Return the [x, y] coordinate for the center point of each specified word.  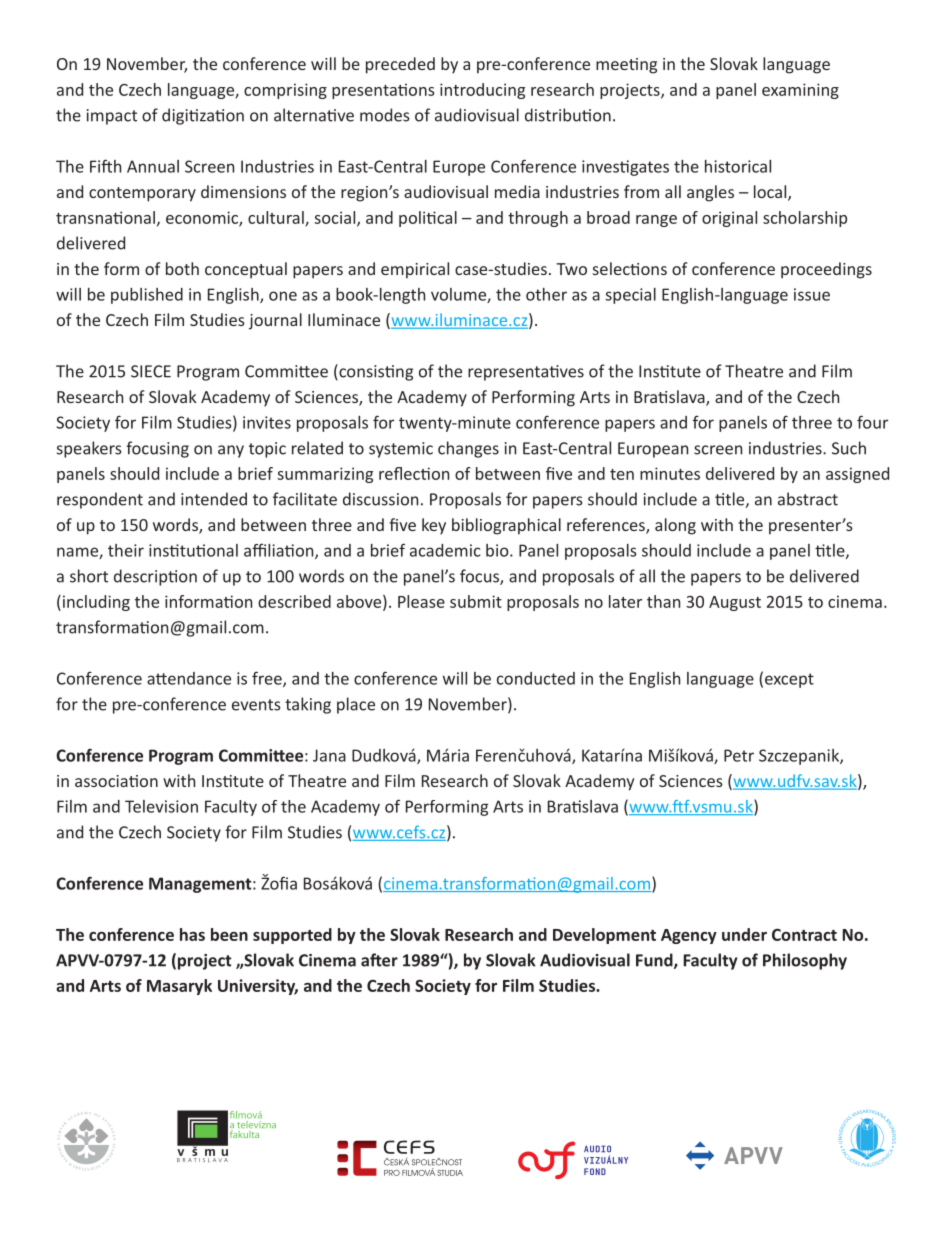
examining [800, 91]
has [192, 934]
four [872, 422]
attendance [189, 678]
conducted [536, 678]
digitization [203, 116]
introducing [482, 91]
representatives [526, 373]
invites [267, 422]
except [789, 680]
